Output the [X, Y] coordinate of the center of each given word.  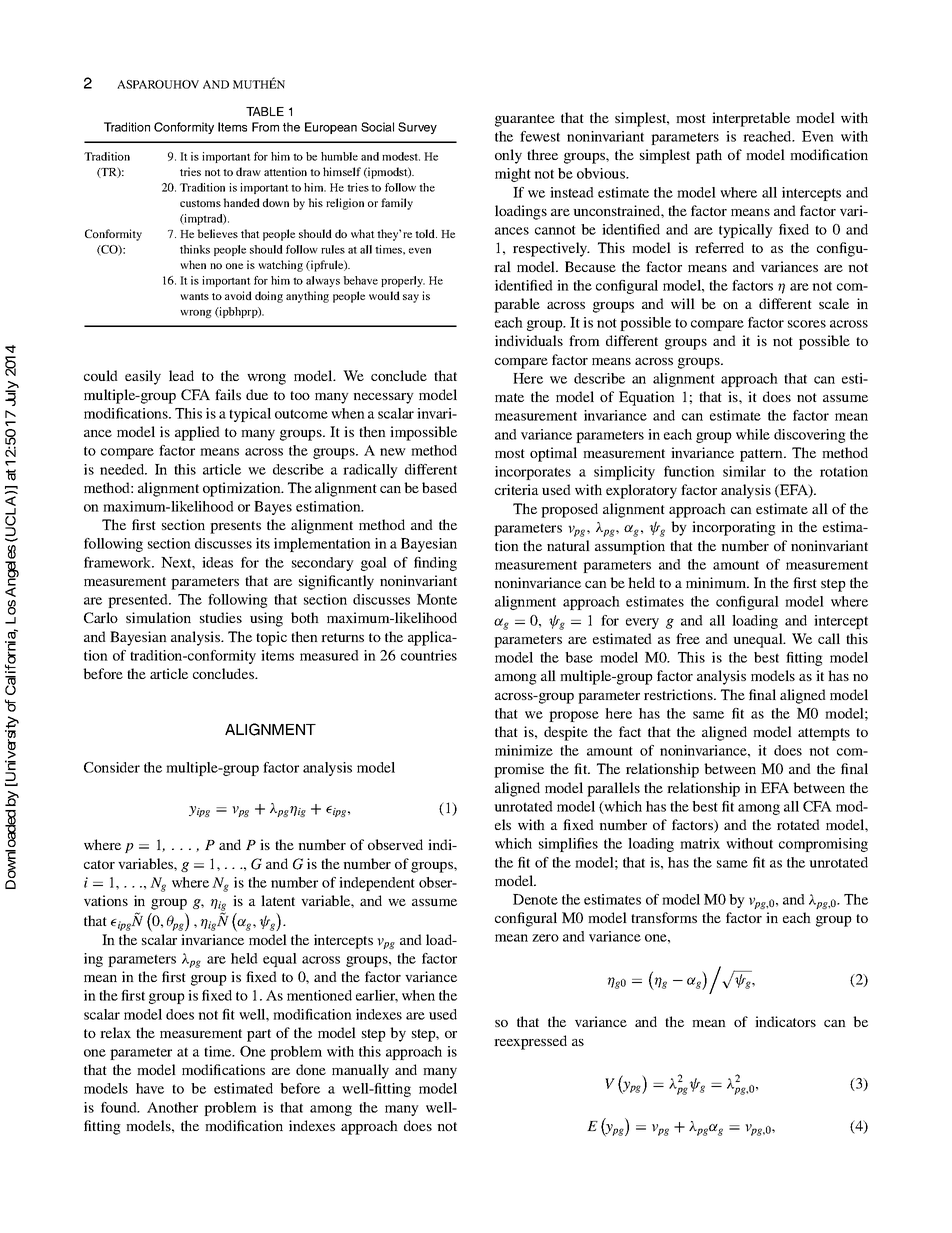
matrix [700, 843]
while [753, 434]
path [709, 156]
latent [278, 900]
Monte [437, 599]
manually [360, 1071]
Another [172, 1107]
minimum [717, 582]
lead [181, 375]
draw [248, 171]
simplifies [568, 845]
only [508, 156]
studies [221, 617]
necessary [383, 398]
